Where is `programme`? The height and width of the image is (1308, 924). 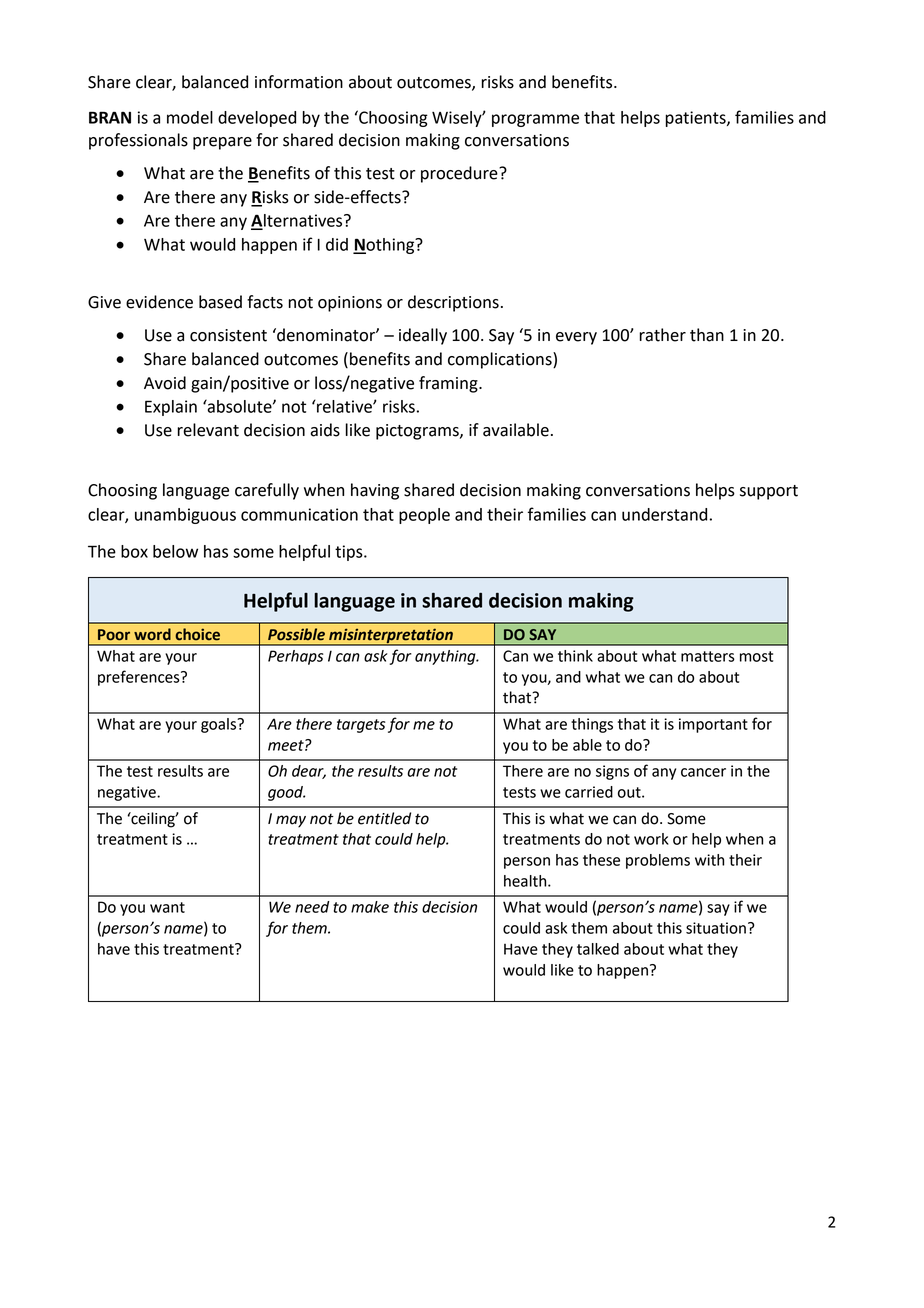 programme is located at coordinates (535, 120).
